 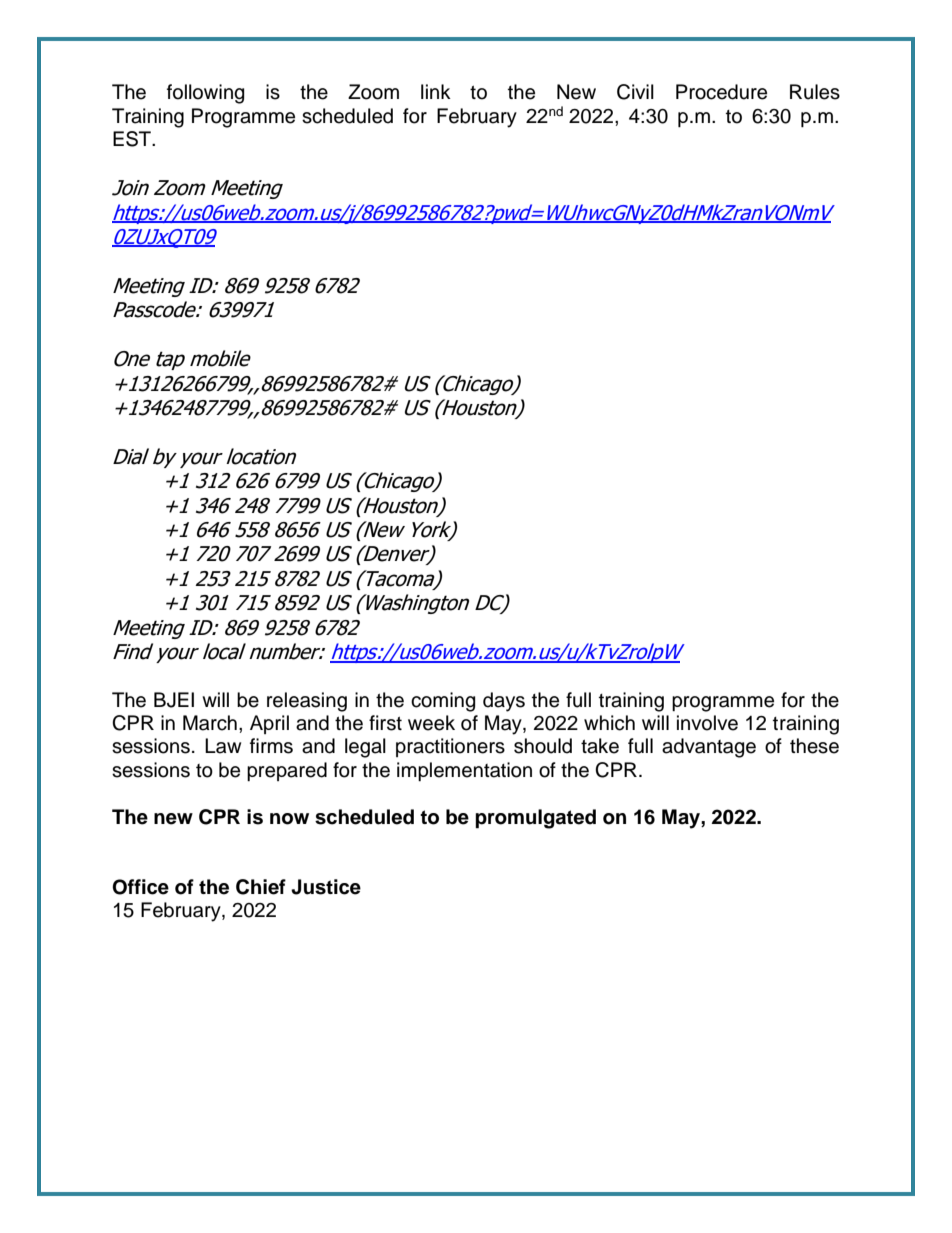 What do you see at coordinates (205, 94) in the image?
I see `following` at bounding box center [205, 94].
